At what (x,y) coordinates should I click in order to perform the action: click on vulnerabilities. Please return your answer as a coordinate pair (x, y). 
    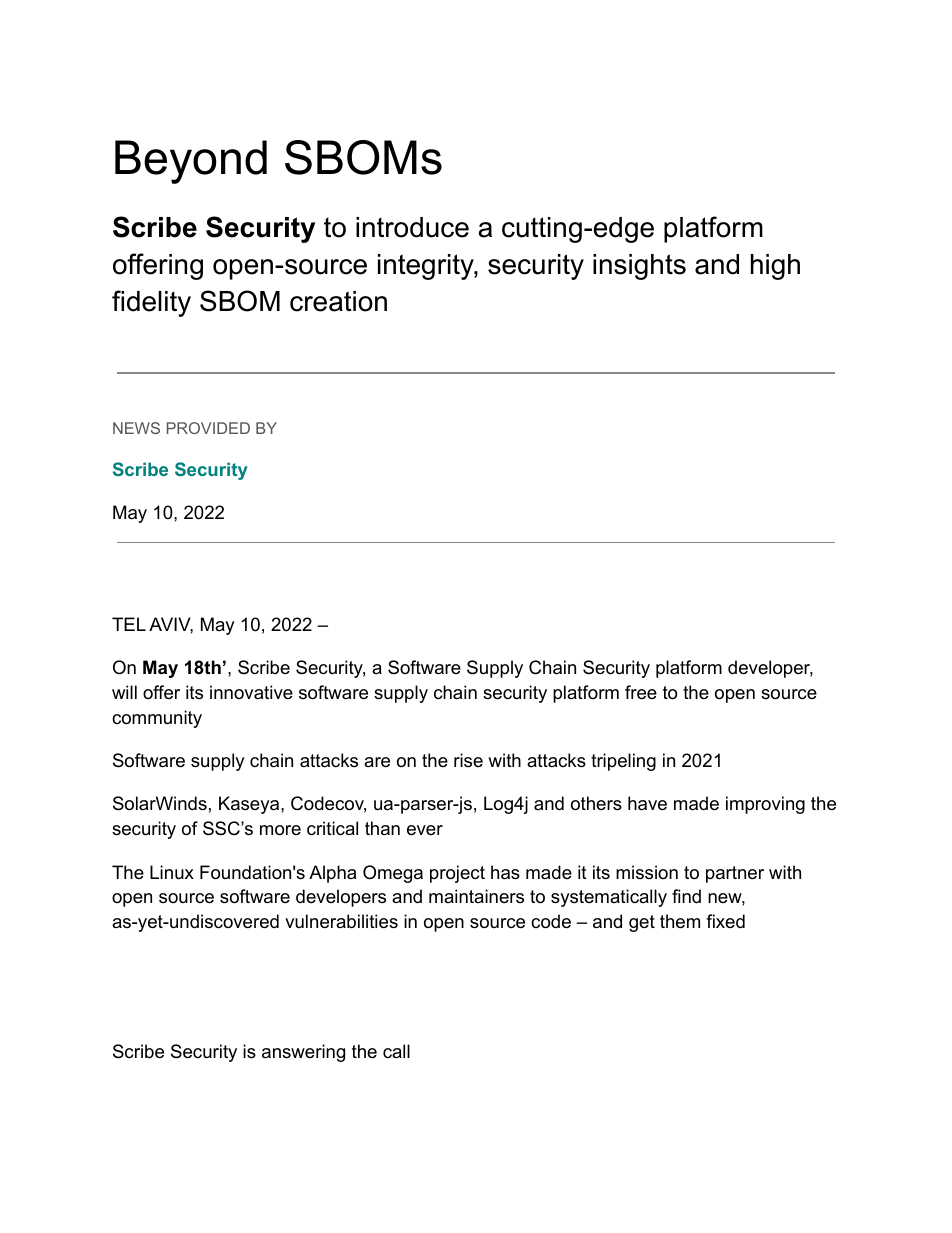
    Looking at the image, I should click on (341, 921).
